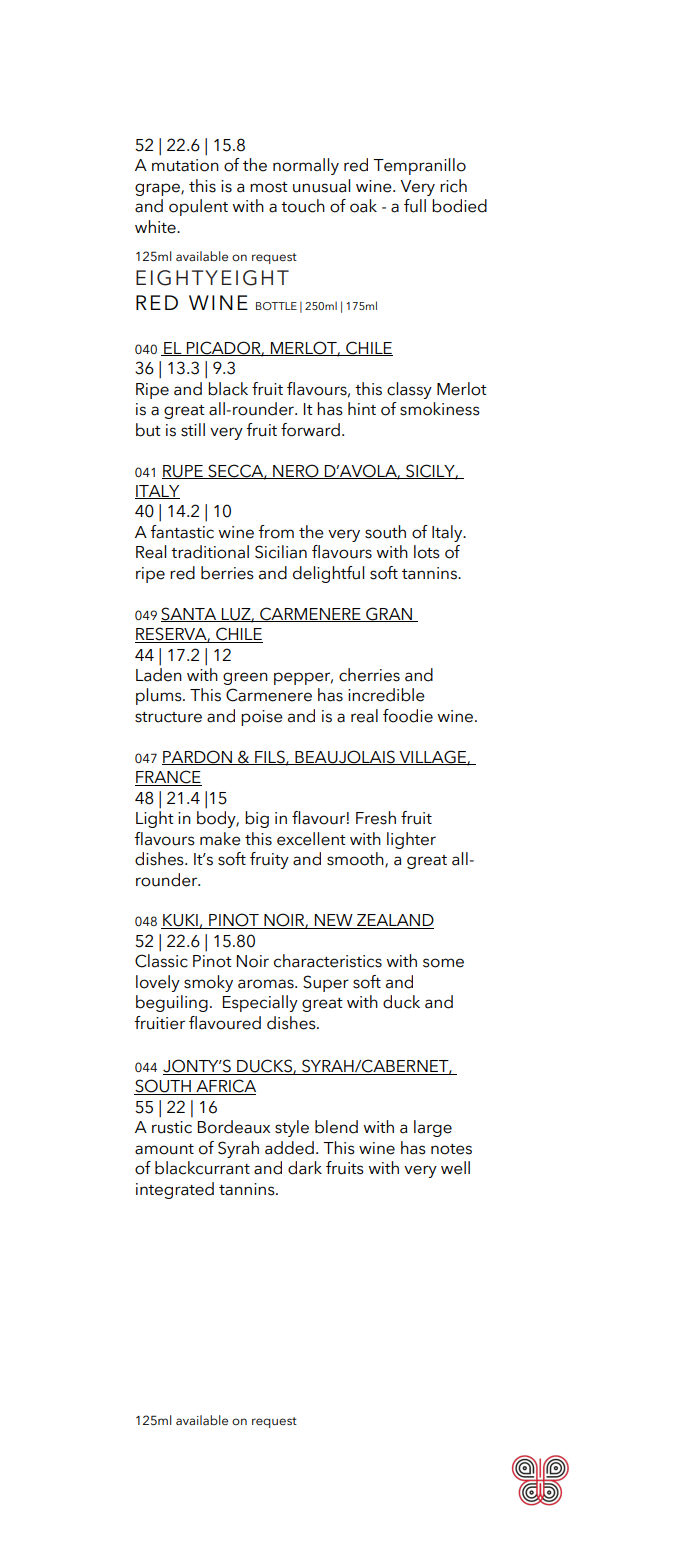 The width and height of the screenshot is (690, 1568). What do you see at coordinates (415, 206) in the screenshot?
I see `full` at bounding box center [415, 206].
